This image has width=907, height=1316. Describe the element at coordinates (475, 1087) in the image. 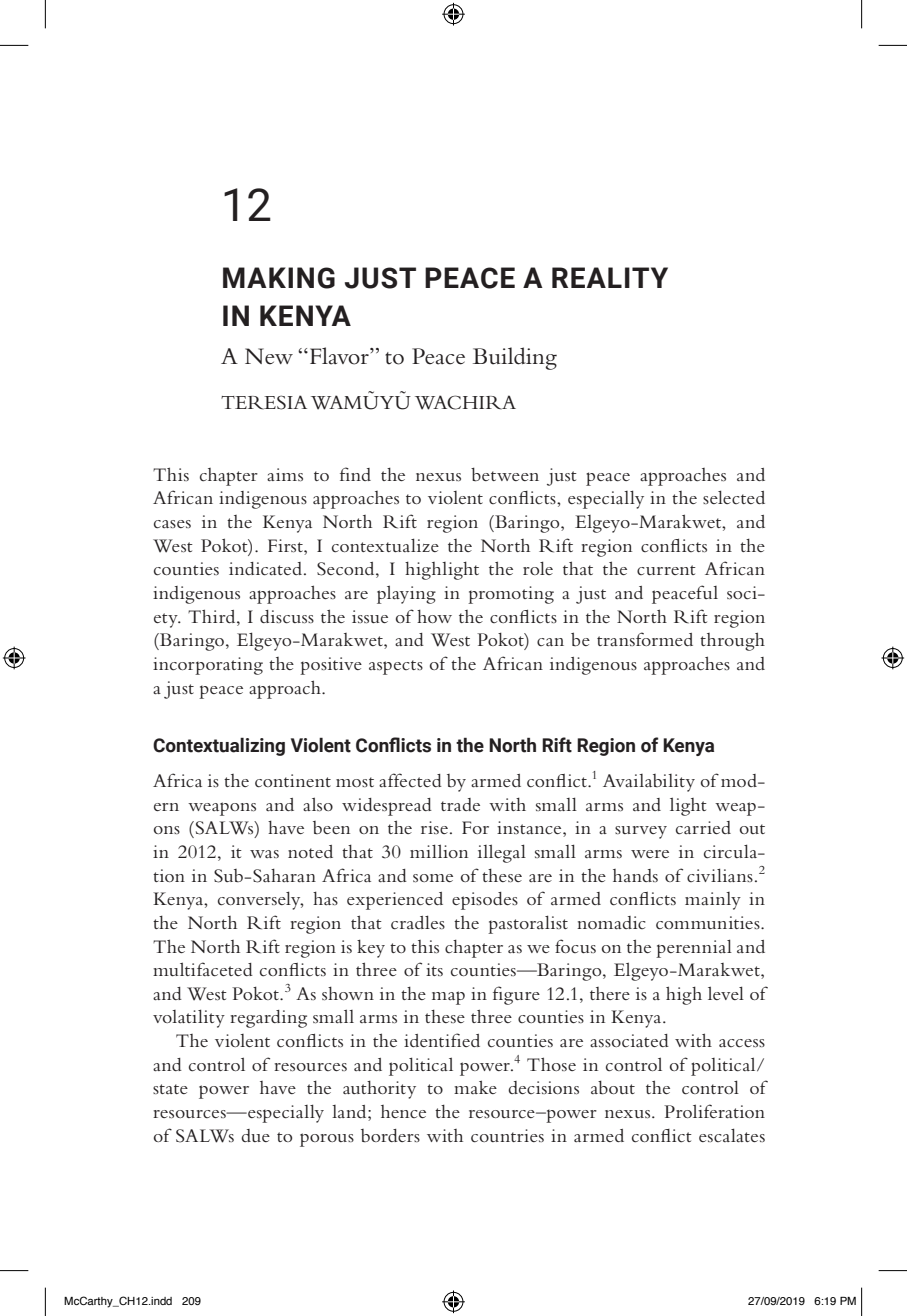

I see `make` at that location.
